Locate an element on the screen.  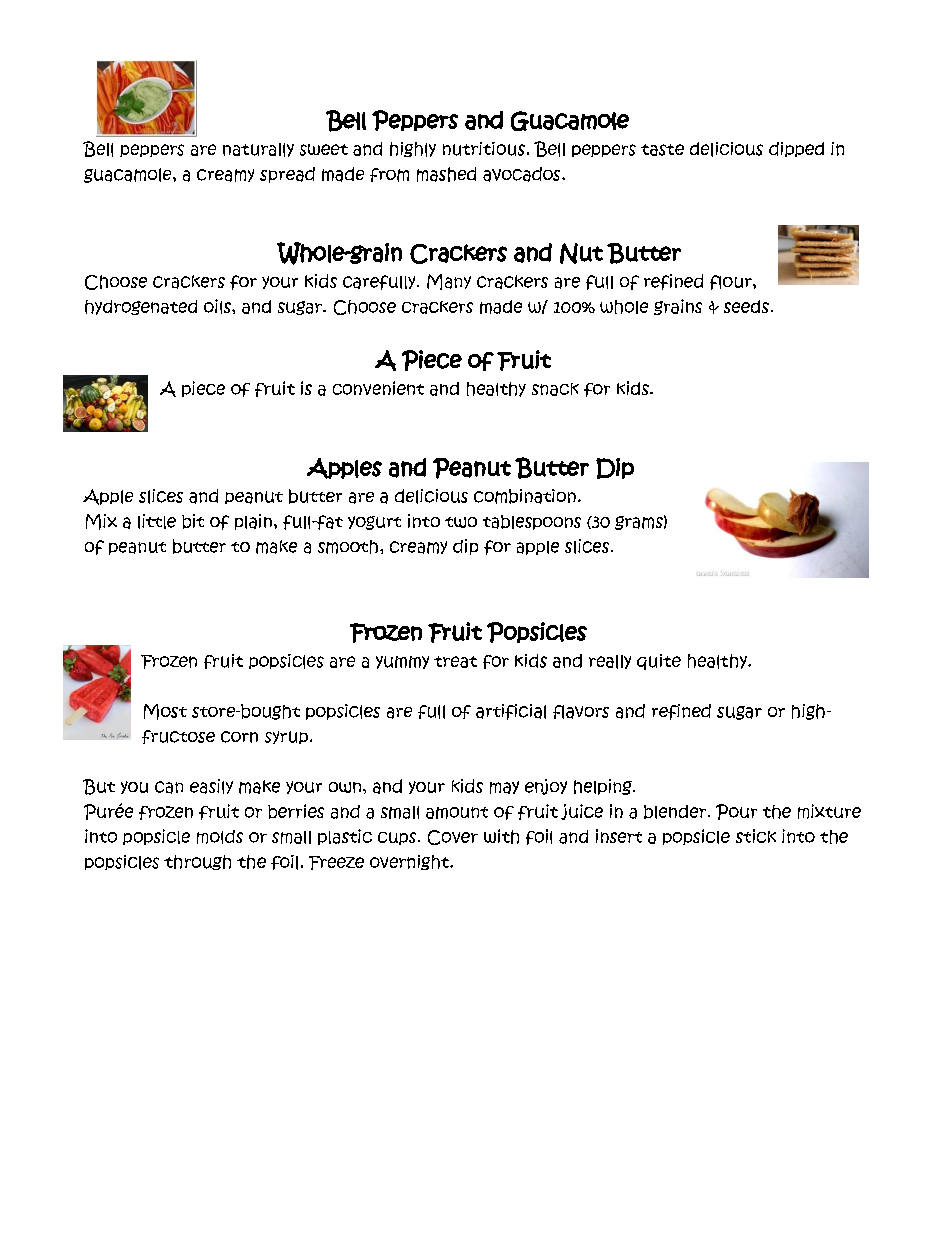
quite is located at coordinates (659, 662).
